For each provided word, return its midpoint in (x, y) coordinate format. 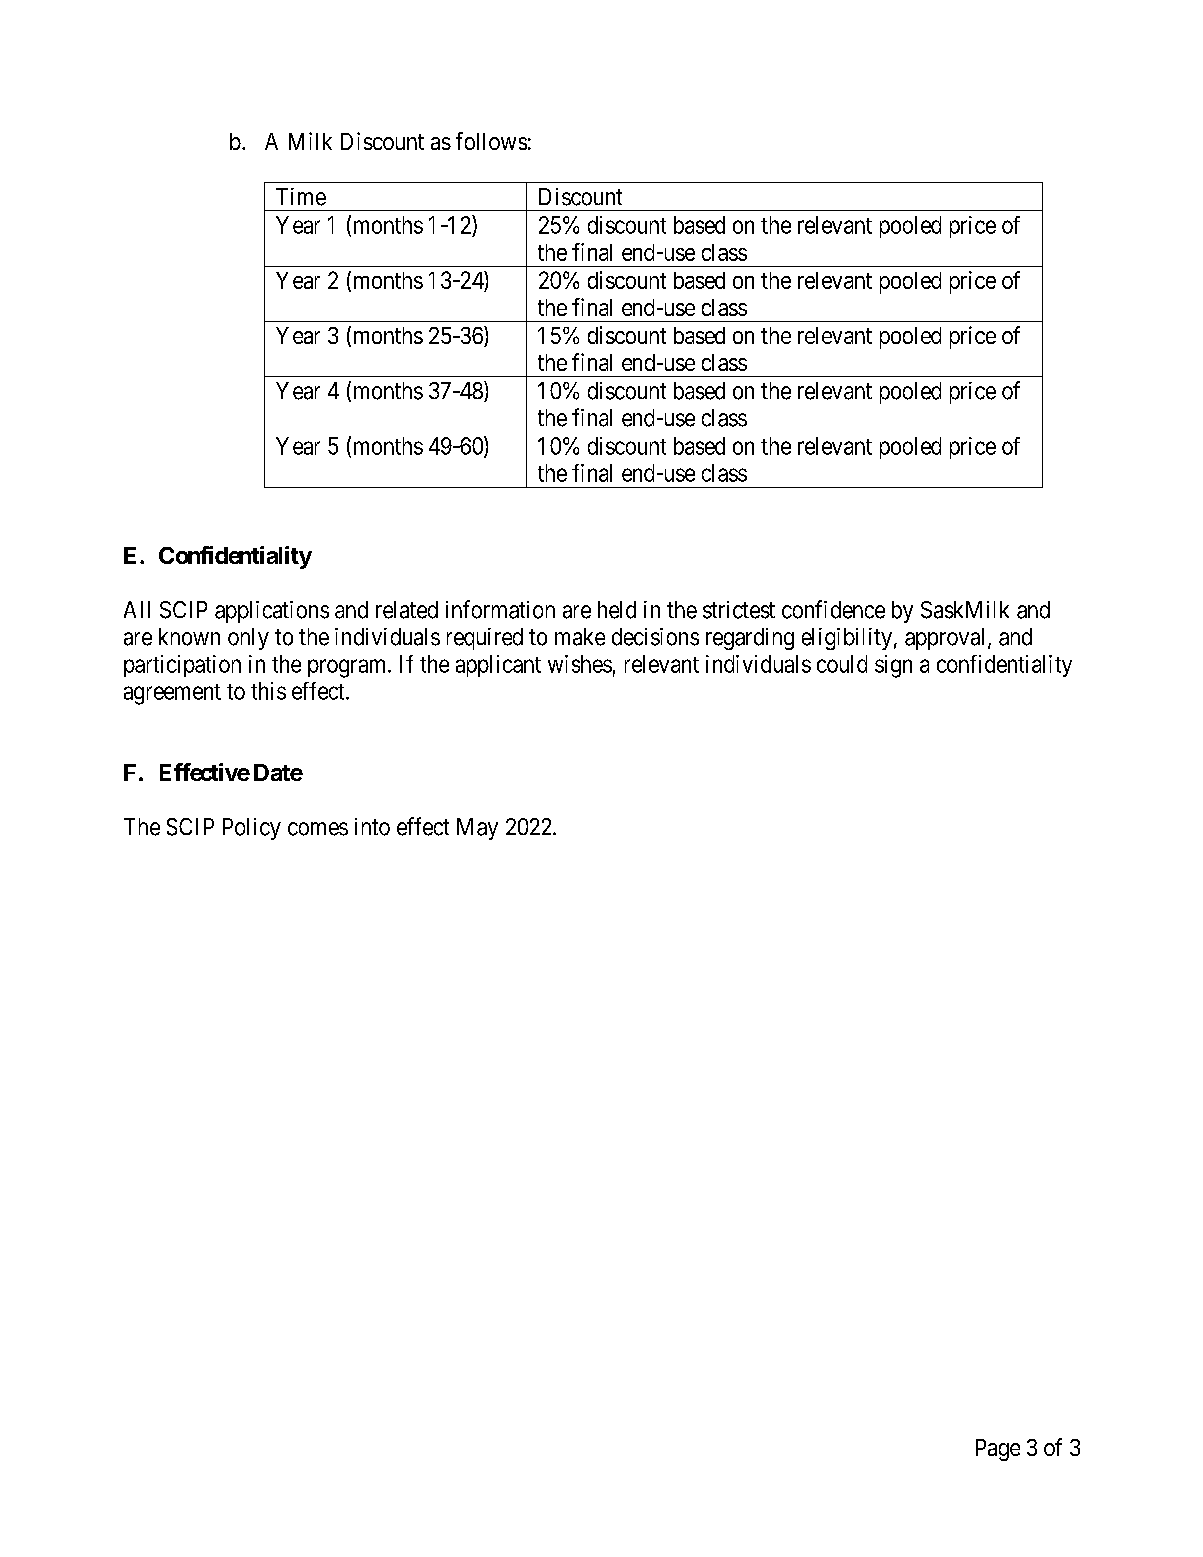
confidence (833, 609)
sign (893, 666)
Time (301, 197)
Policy (252, 829)
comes (318, 829)
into (372, 827)
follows (491, 141)
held (617, 610)
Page (998, 1450)
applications (272, 612)
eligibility (847, 639)
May (477, 829)
